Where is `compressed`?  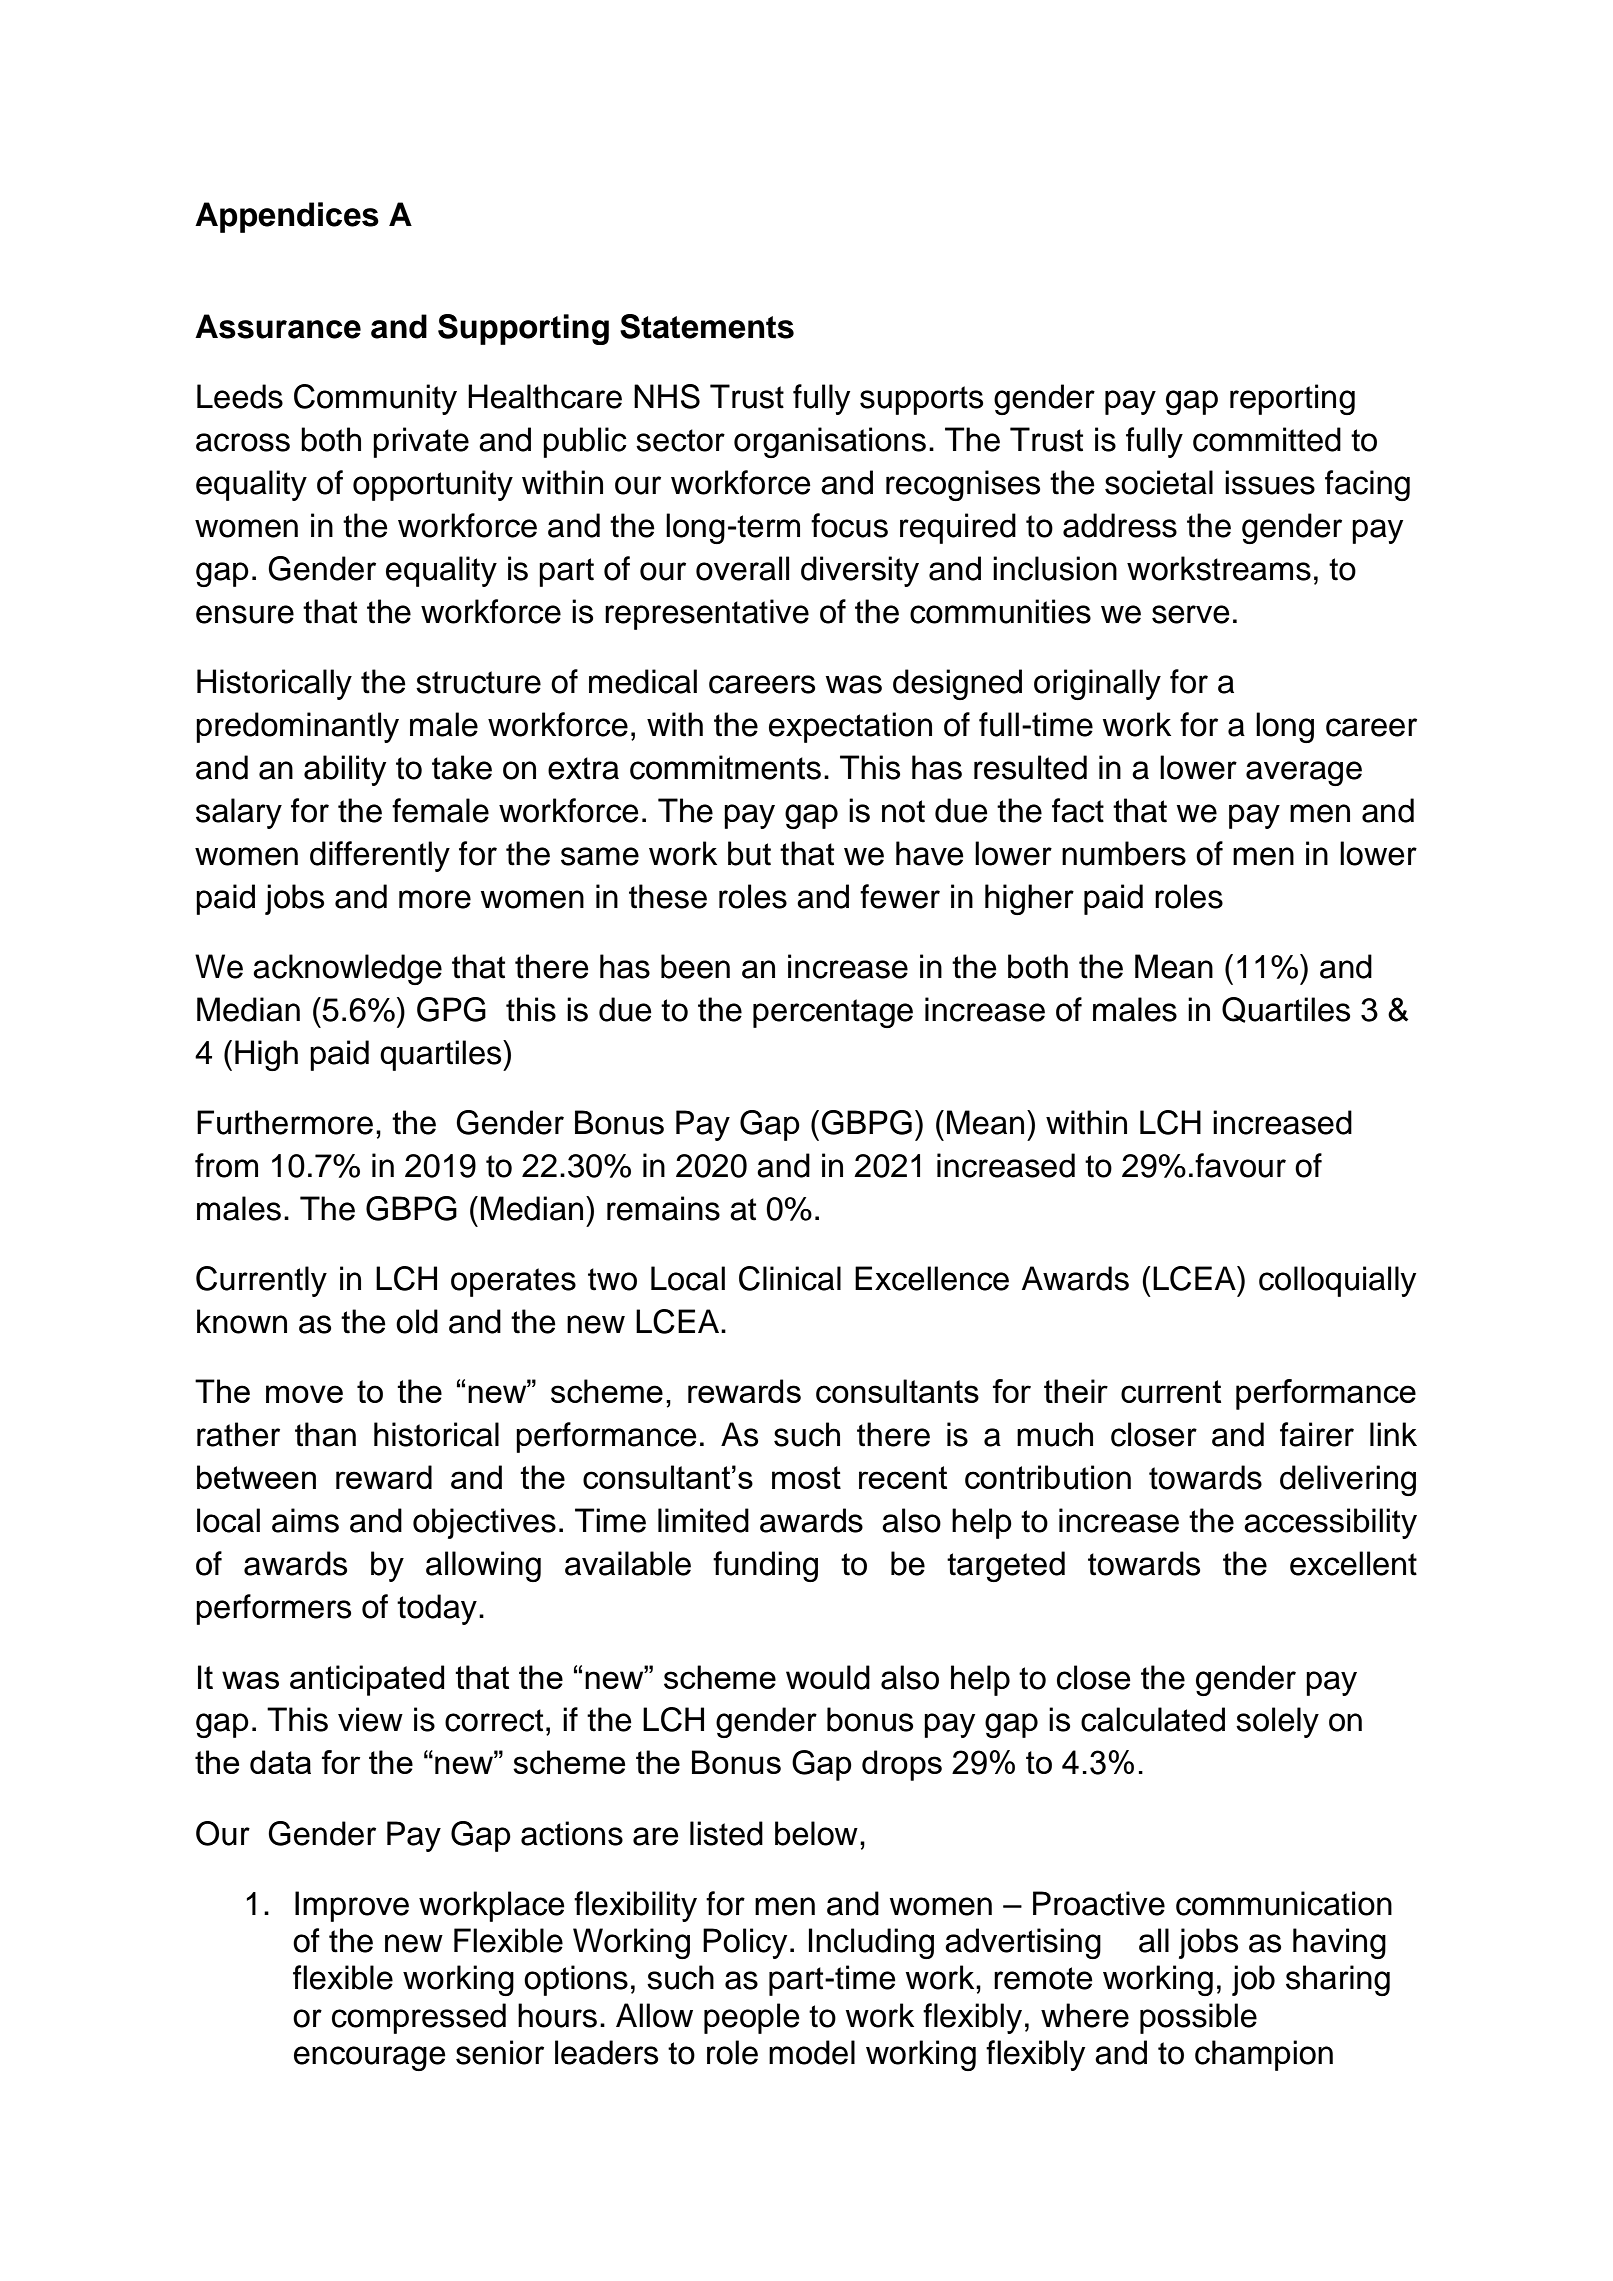
compressed is located at coordinates (419, 2018).
